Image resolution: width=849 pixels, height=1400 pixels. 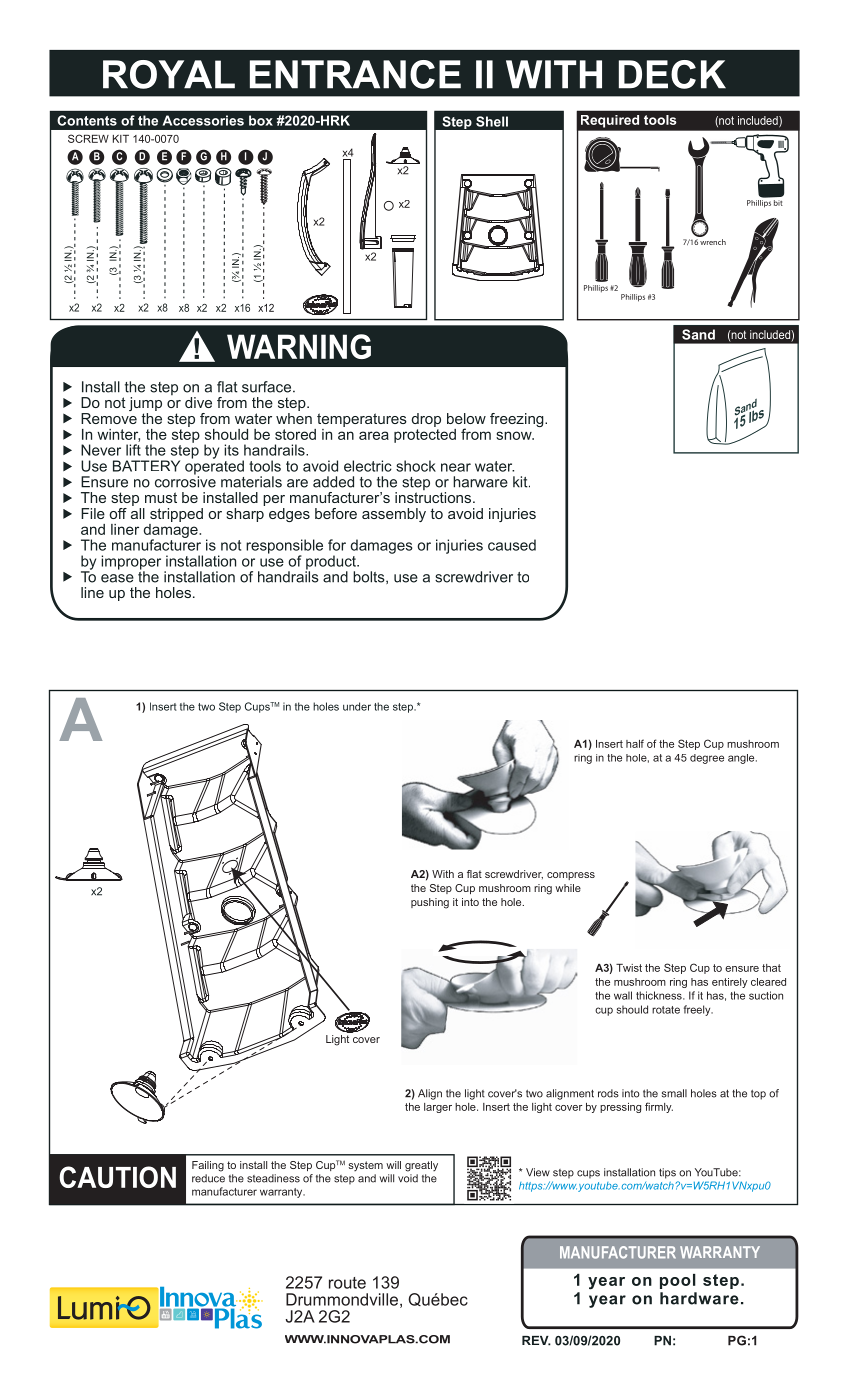 What do you see at coordinates (492, 121) in the page?
I see `Shell` at bounding box center [492, 121].
